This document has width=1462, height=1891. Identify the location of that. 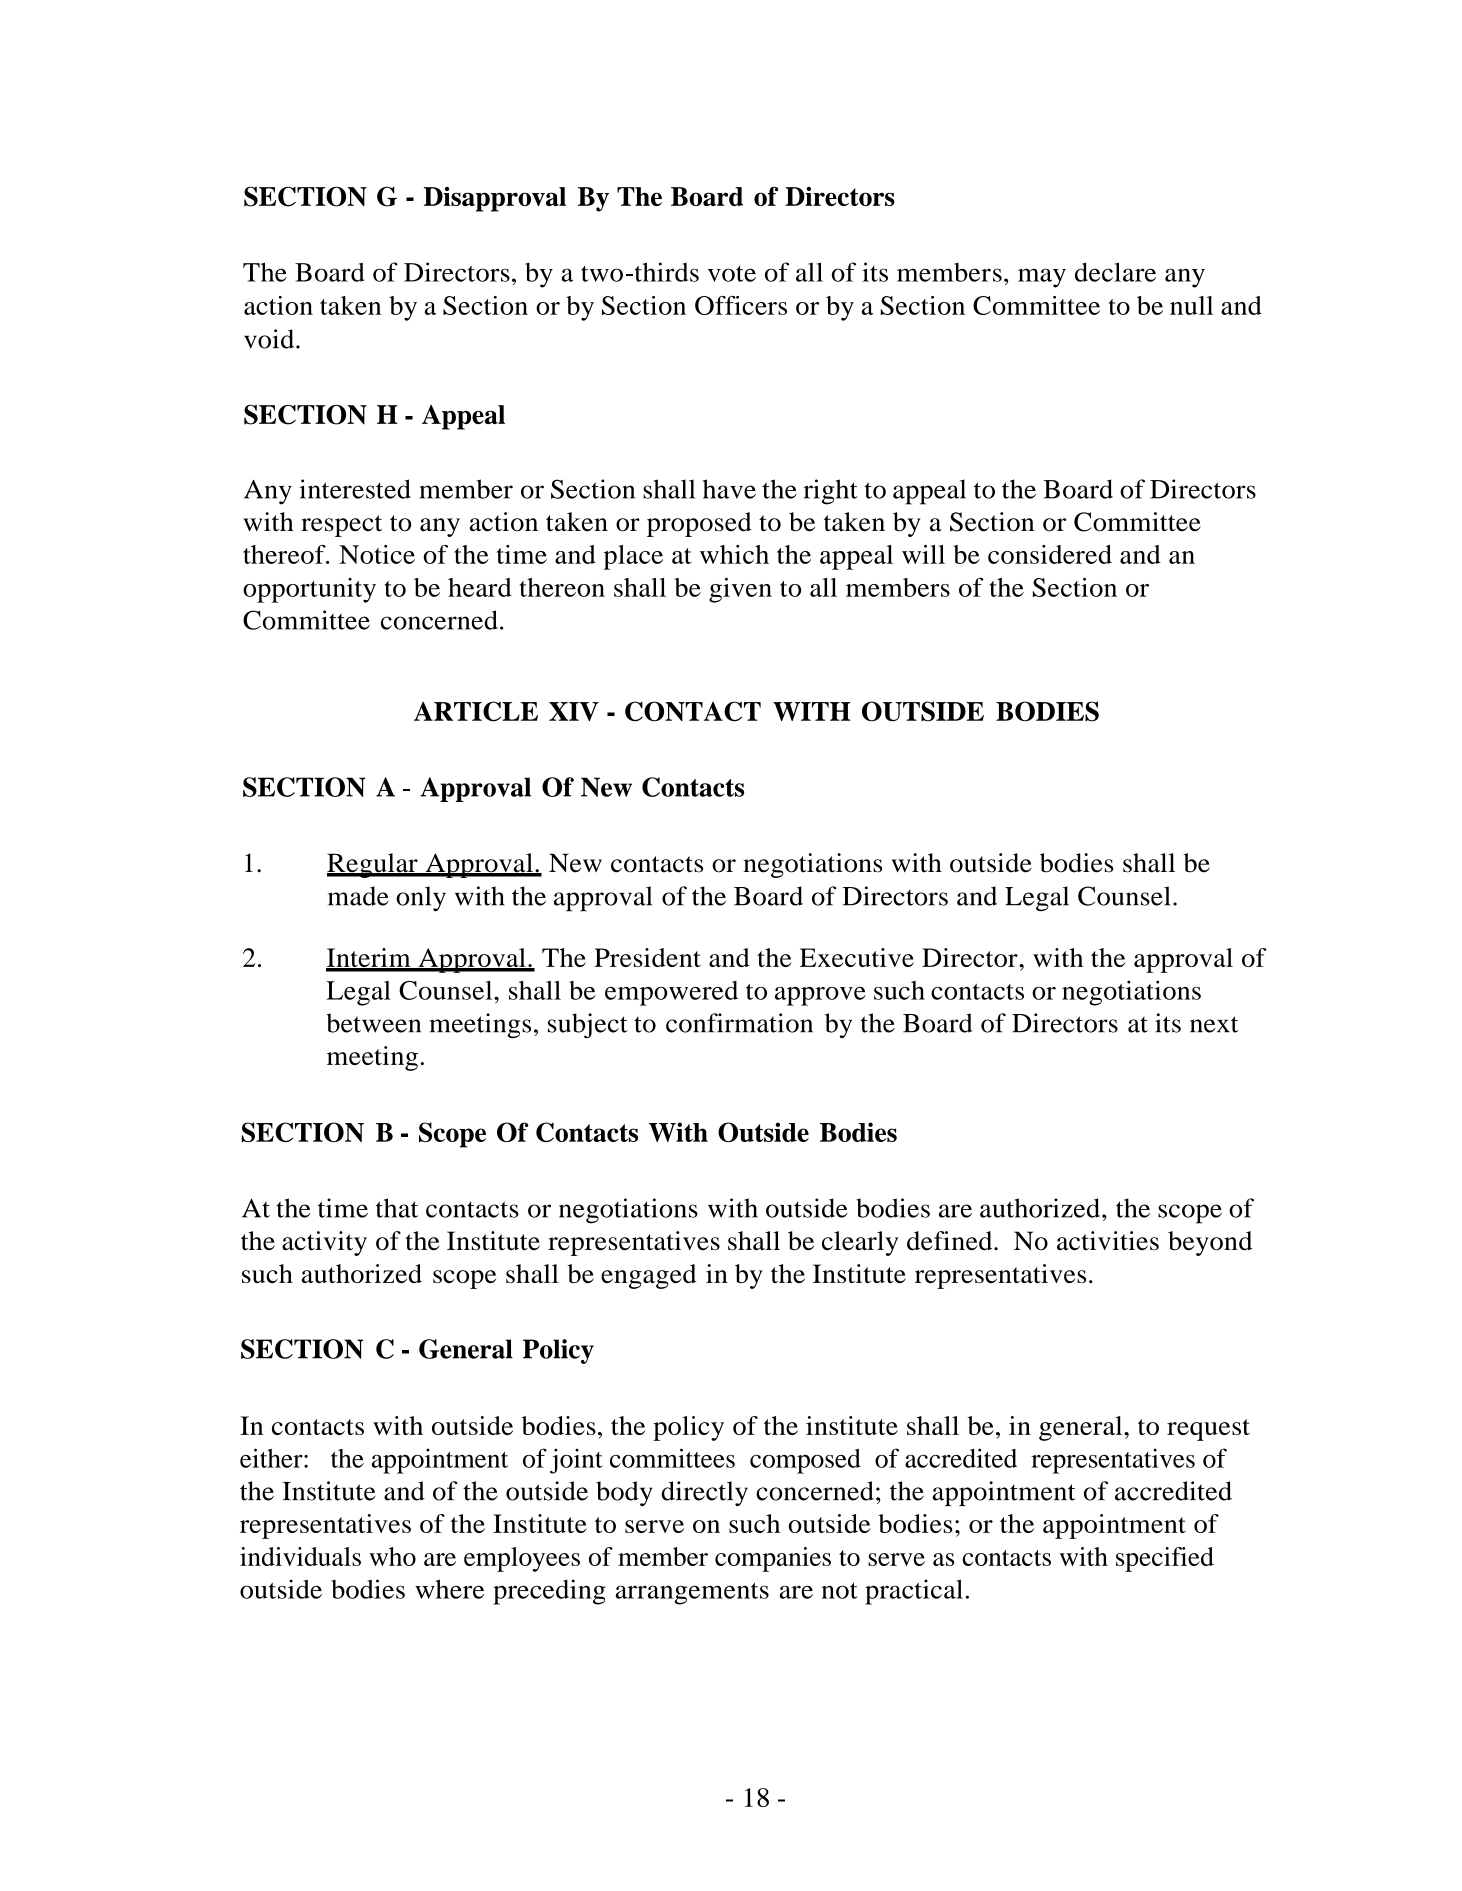
(397, 1208).
